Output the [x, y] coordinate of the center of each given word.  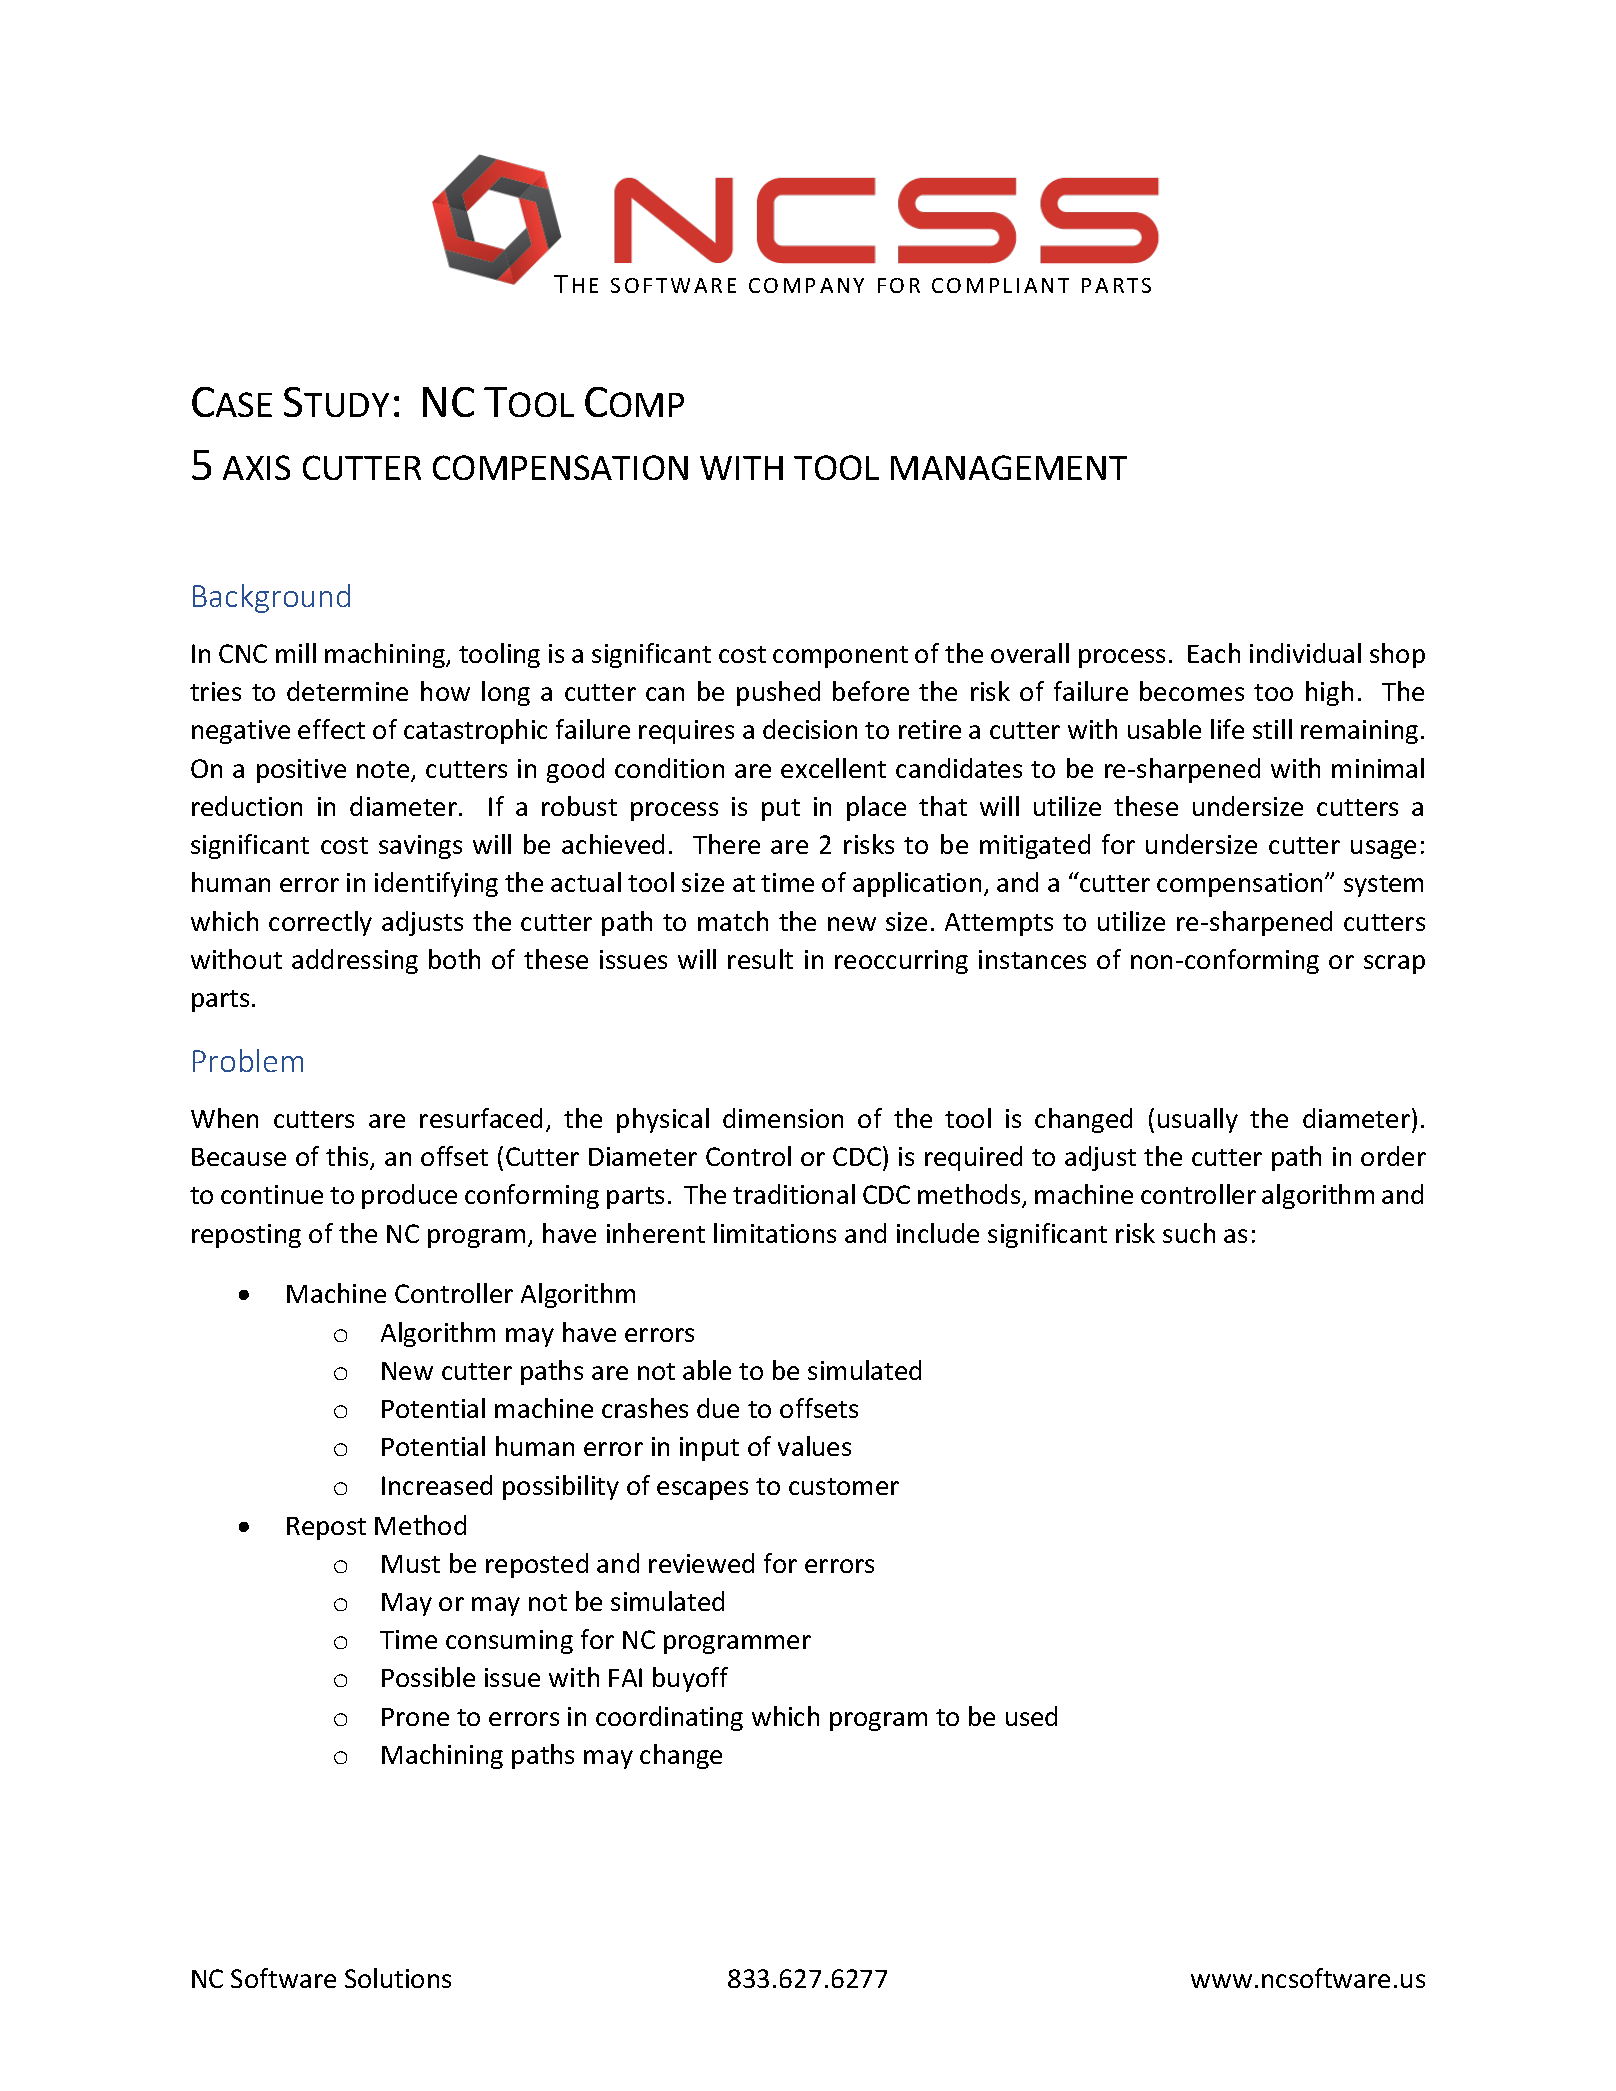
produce [409, 1196]
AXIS [256, 467]
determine [347, 691]
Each [1214, 653]
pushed [778, 693]
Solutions [398, 1978]
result [760, 959]
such [1189, 1233]
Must [411, 1564]
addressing [355, 961]
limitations [775, 1233]
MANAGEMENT [1009, 467]
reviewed [701, 1563]
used [1031, 1716]
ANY [842, 285]
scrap [1394, 964]
